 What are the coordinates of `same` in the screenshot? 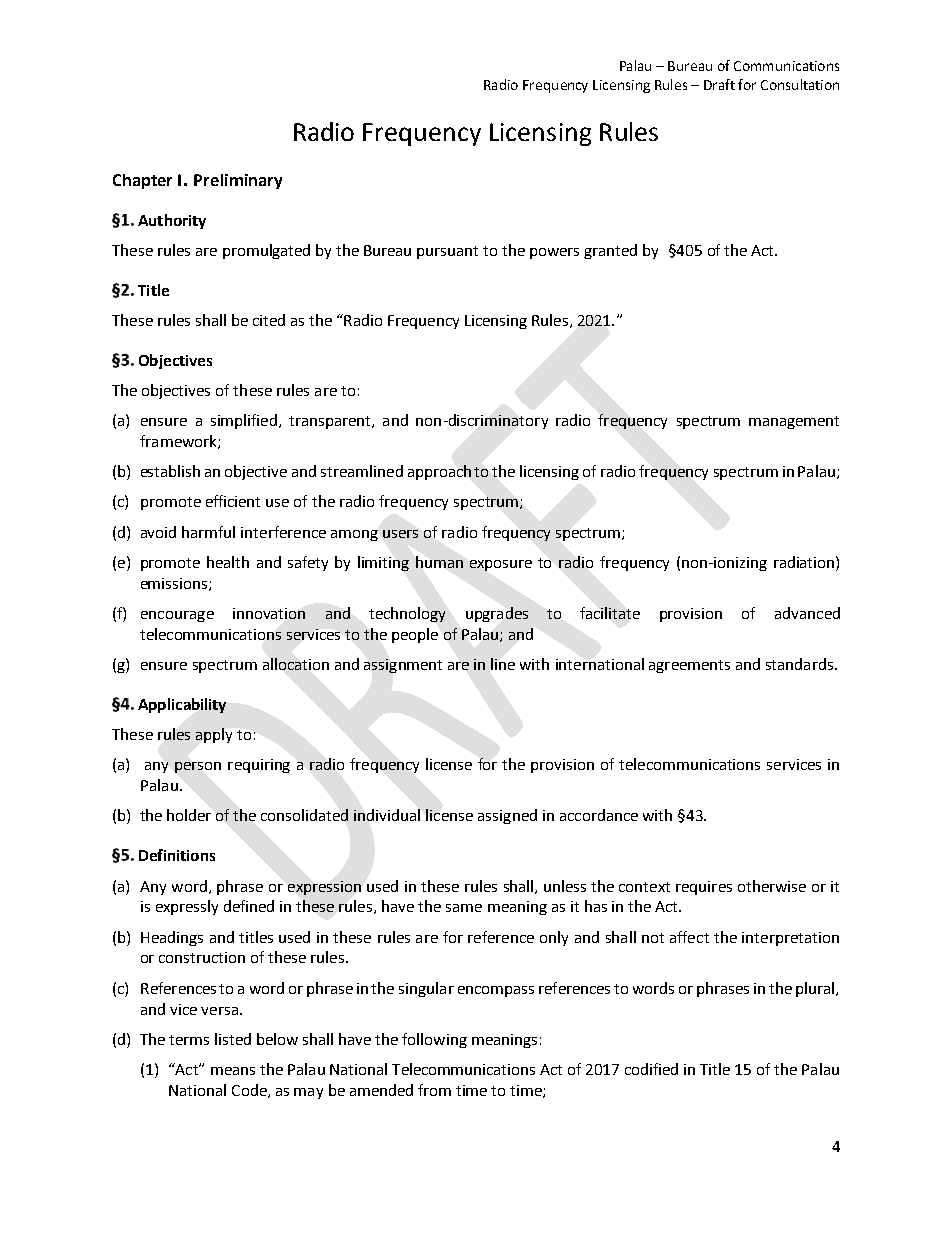 It's located at (464, 908).
